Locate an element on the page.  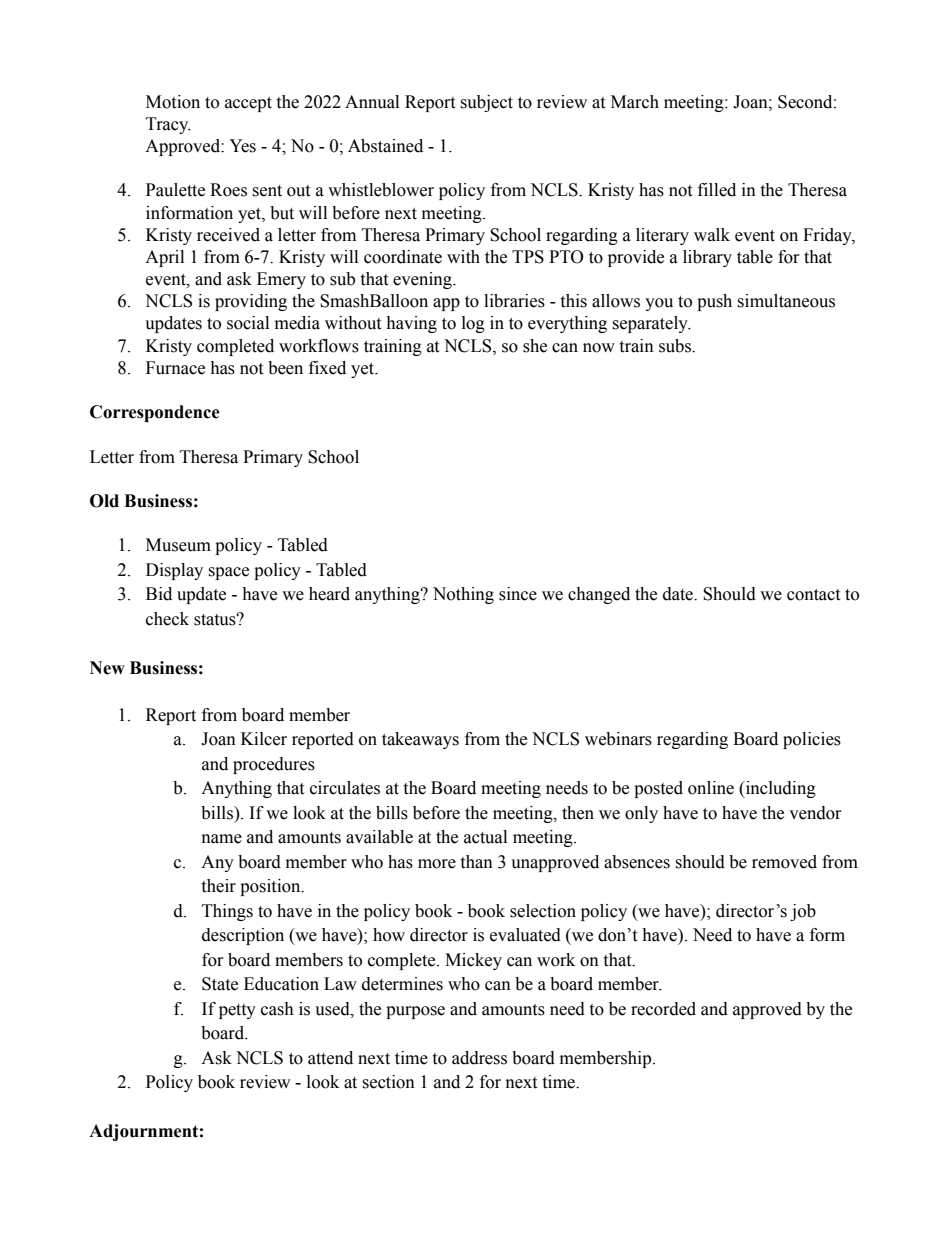
subs is located at coordinates (676, 346).
